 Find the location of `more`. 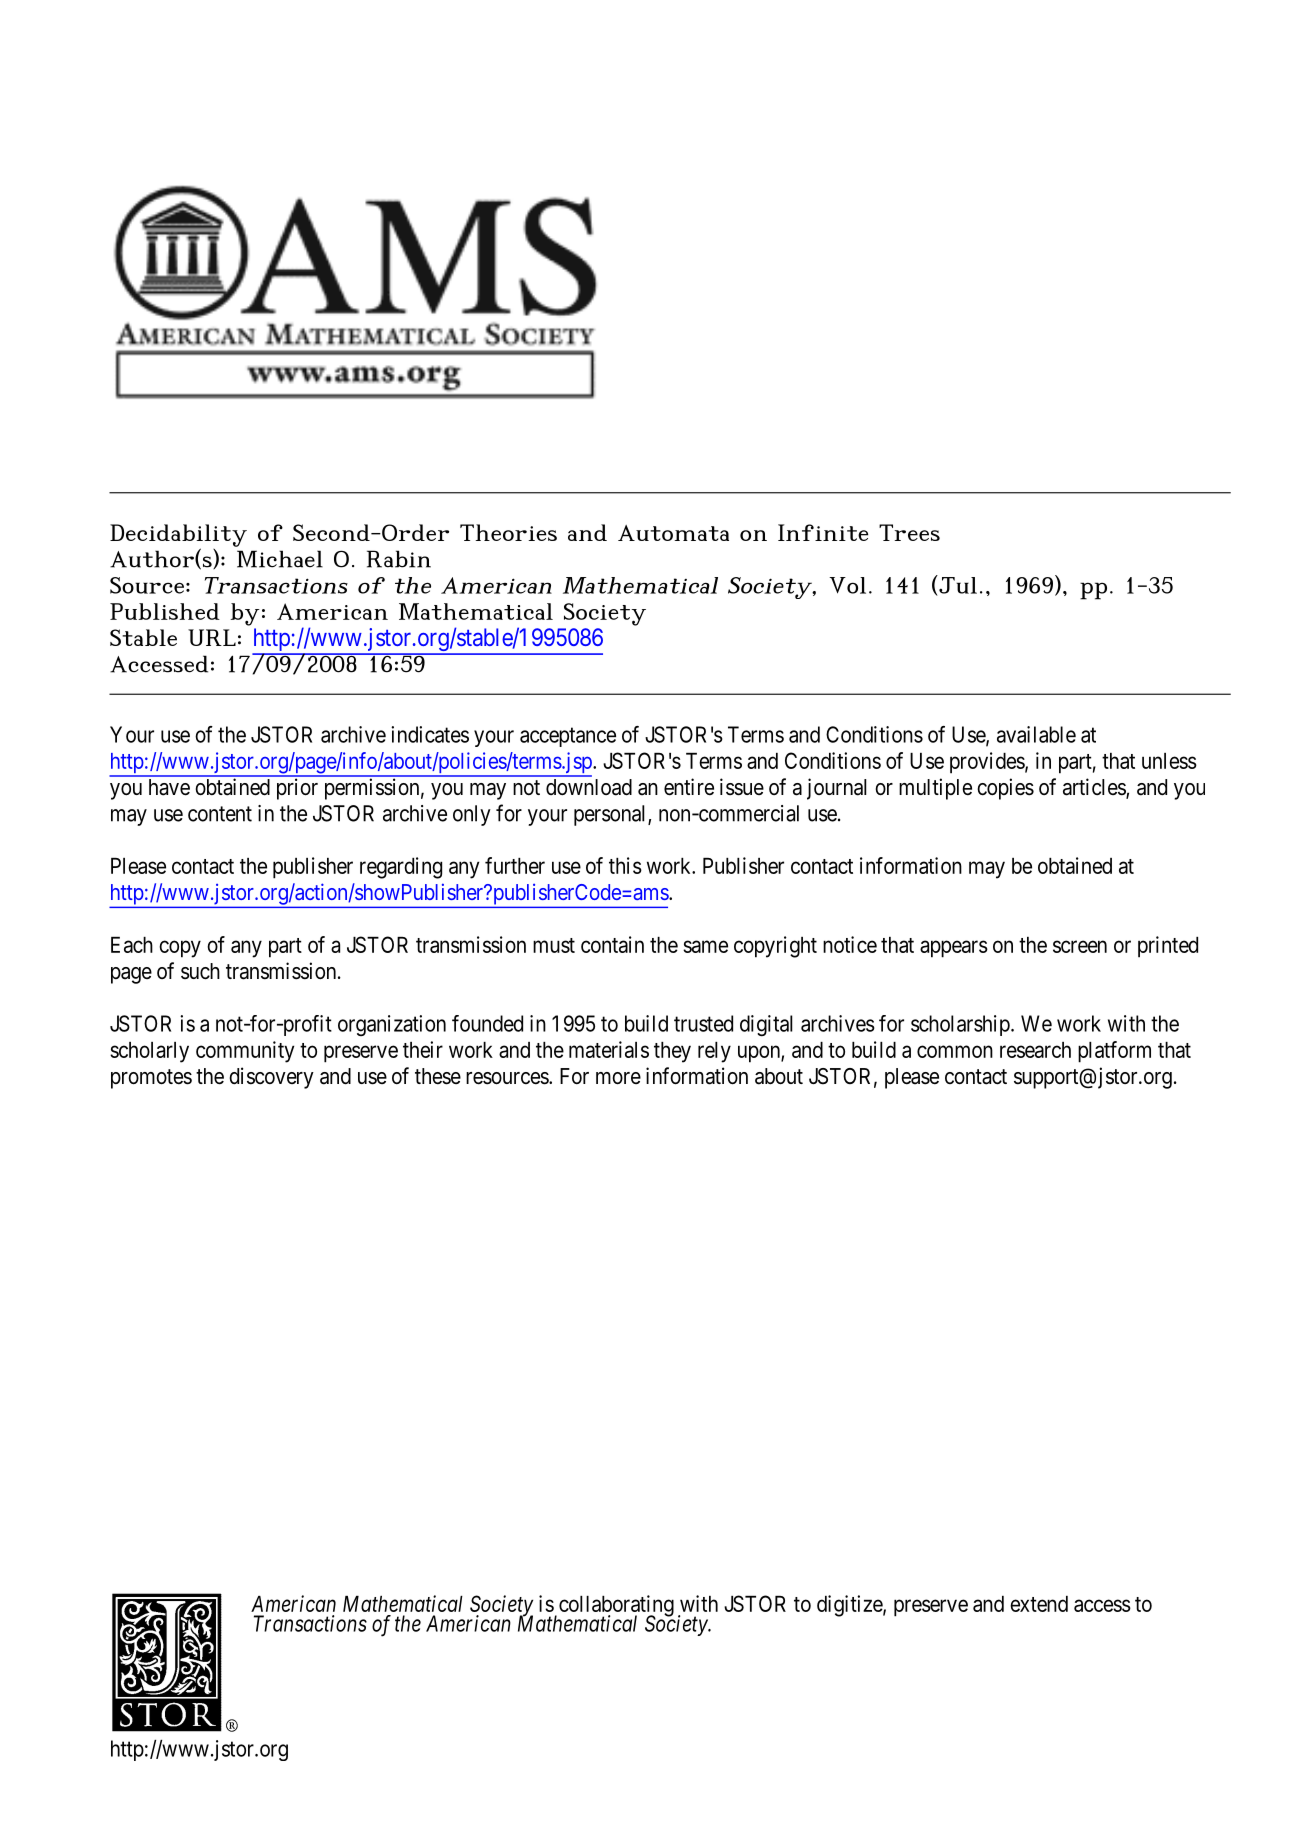

more is located at coordinates (618, 1078).
